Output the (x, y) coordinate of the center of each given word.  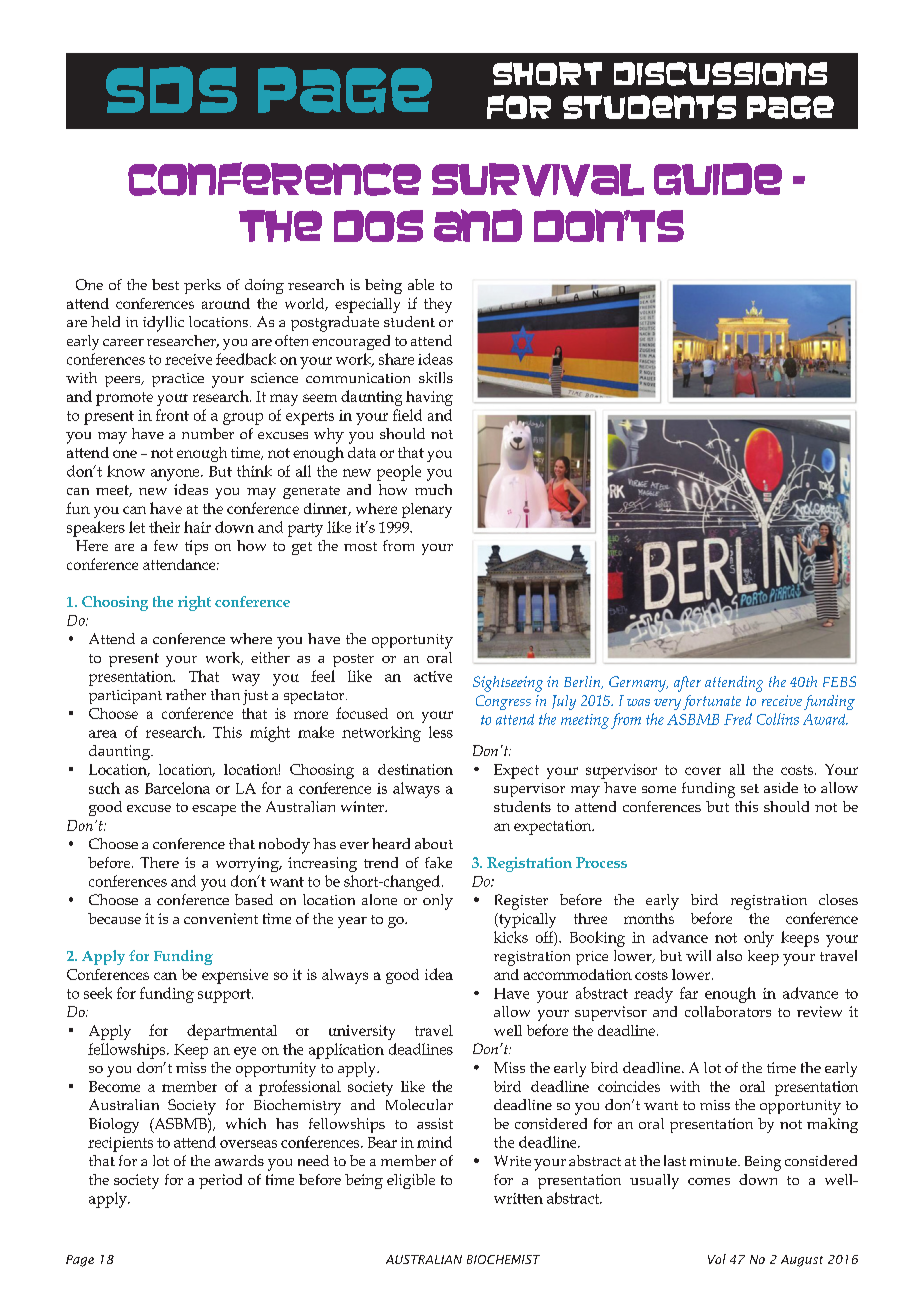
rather (186, 694)
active (433, 676)
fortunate (712, 702)
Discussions (720, 74)
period (220, 1181)
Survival (538, 180)
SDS (171, 89)
